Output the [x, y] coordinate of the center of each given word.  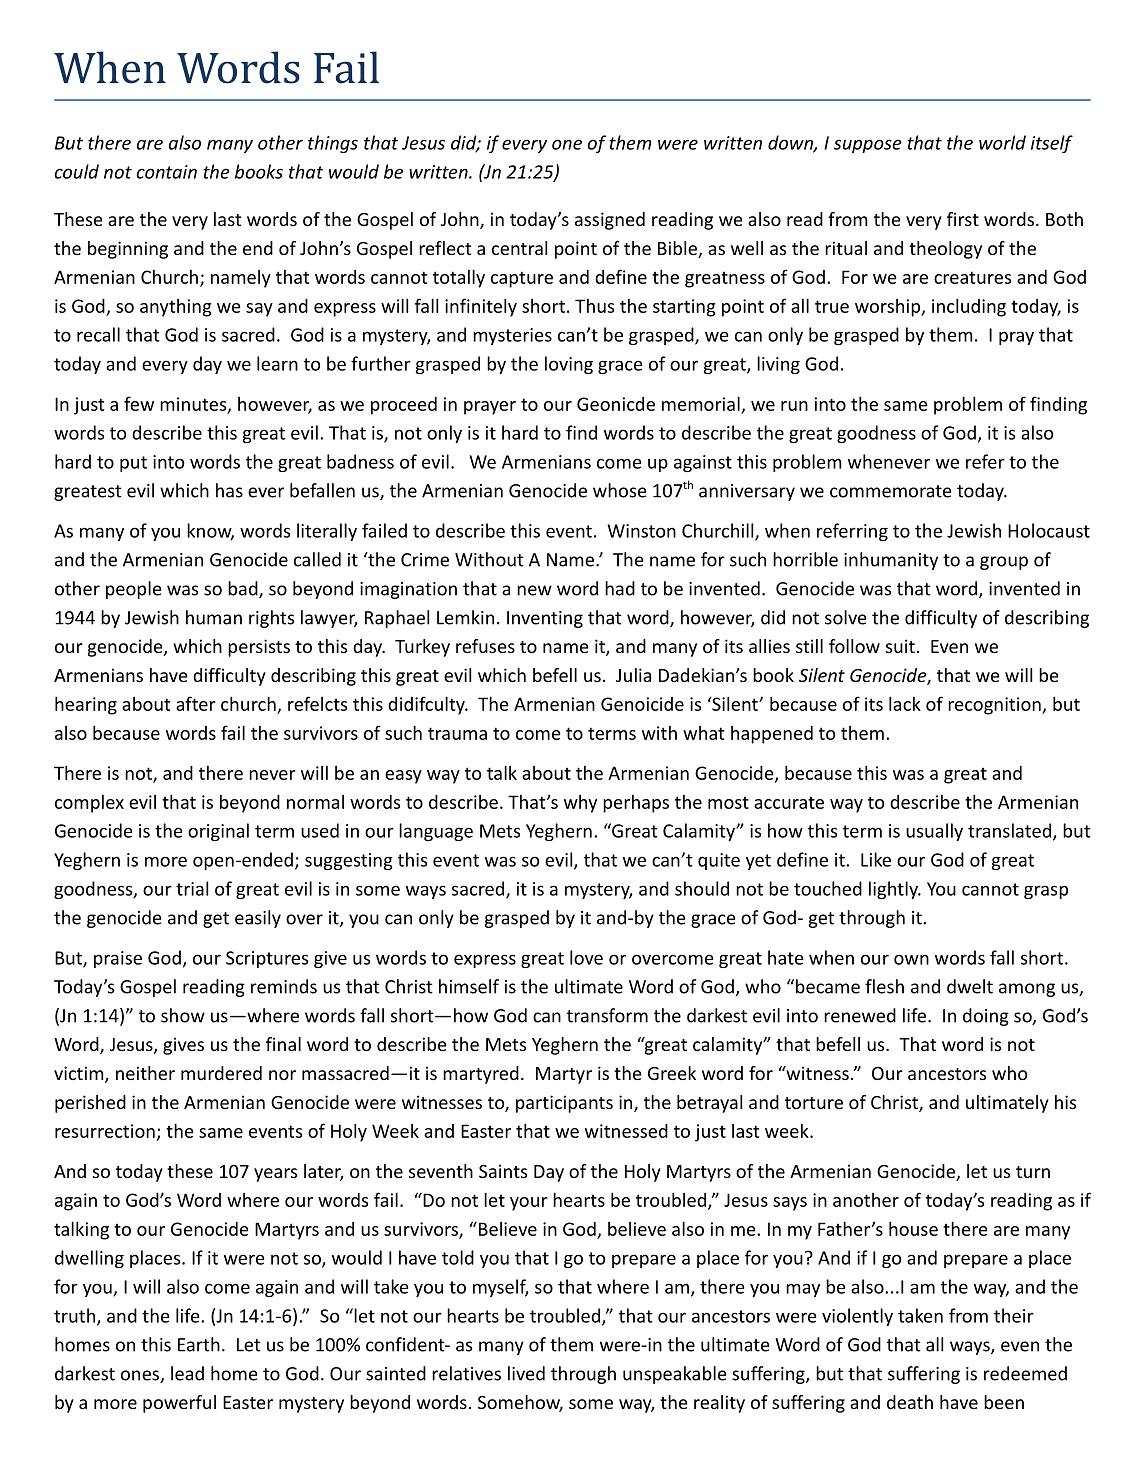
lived [526, 1373]
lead [187, 1373]
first [963, 219]
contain [166, 172]
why [580, 804]
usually [934, 832]
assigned [610, 221]
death [910, 1402]
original [218, 832]
